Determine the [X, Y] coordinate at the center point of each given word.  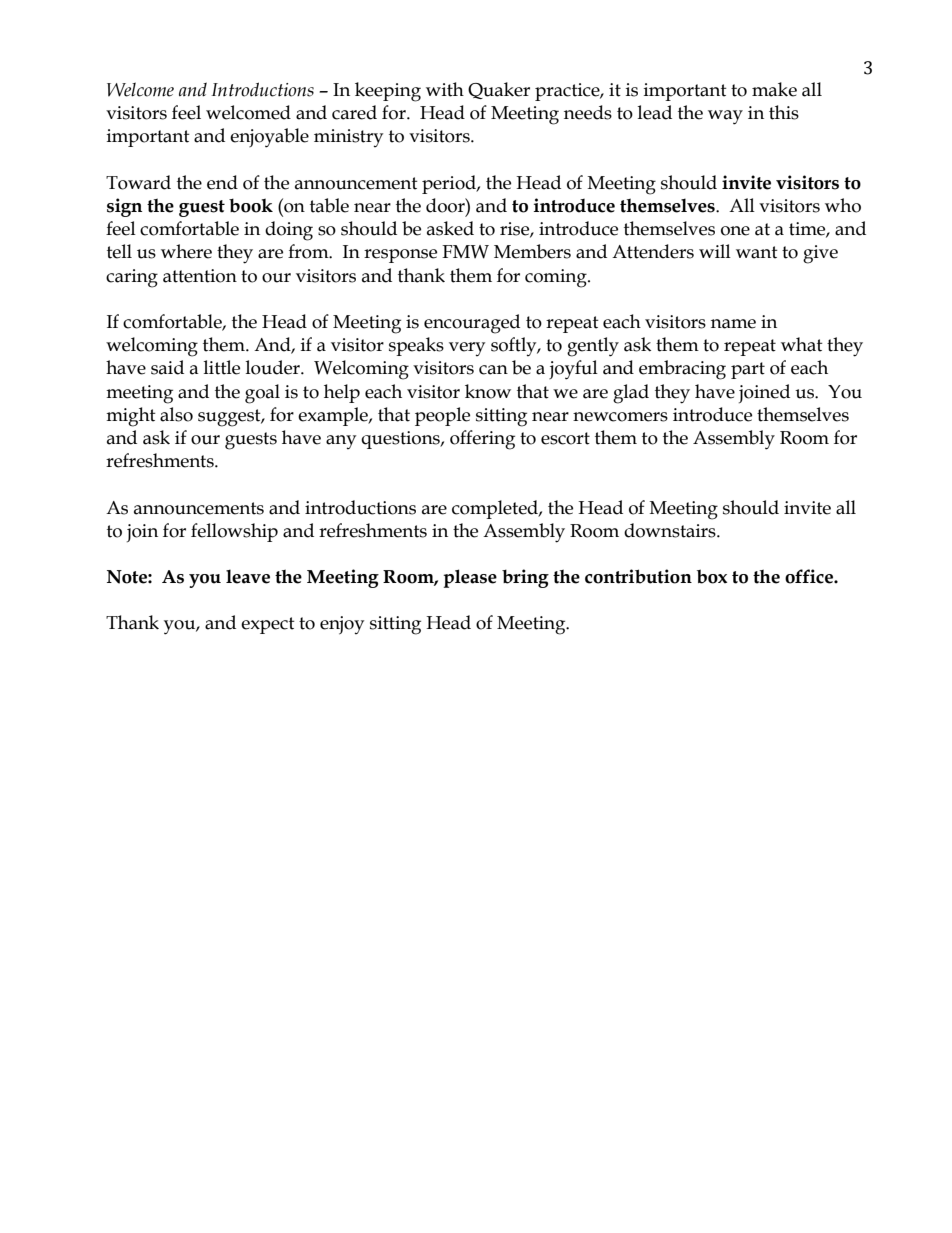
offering [482, 440]
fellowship [234, 532]
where [186, 251]
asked [450, 228]
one [735, 231]
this [784, 112]
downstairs [671, 530]
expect [268, 625]
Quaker [499, 90]
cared [354, 112]
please [470, 578]
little [222, 367]
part [748, 370]
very [467, 349]
